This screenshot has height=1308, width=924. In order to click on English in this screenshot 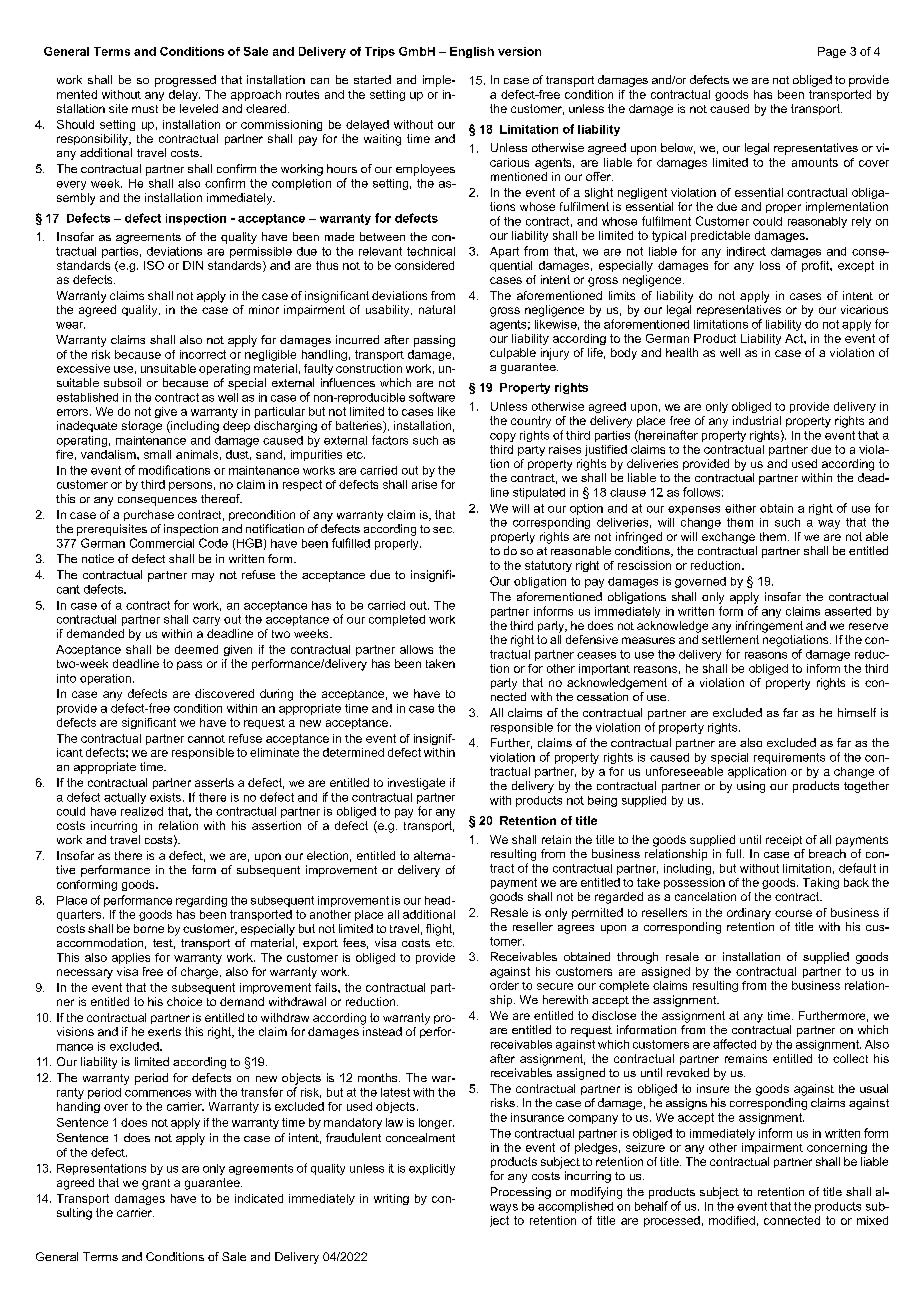, I will do `click(472, 52)`.
